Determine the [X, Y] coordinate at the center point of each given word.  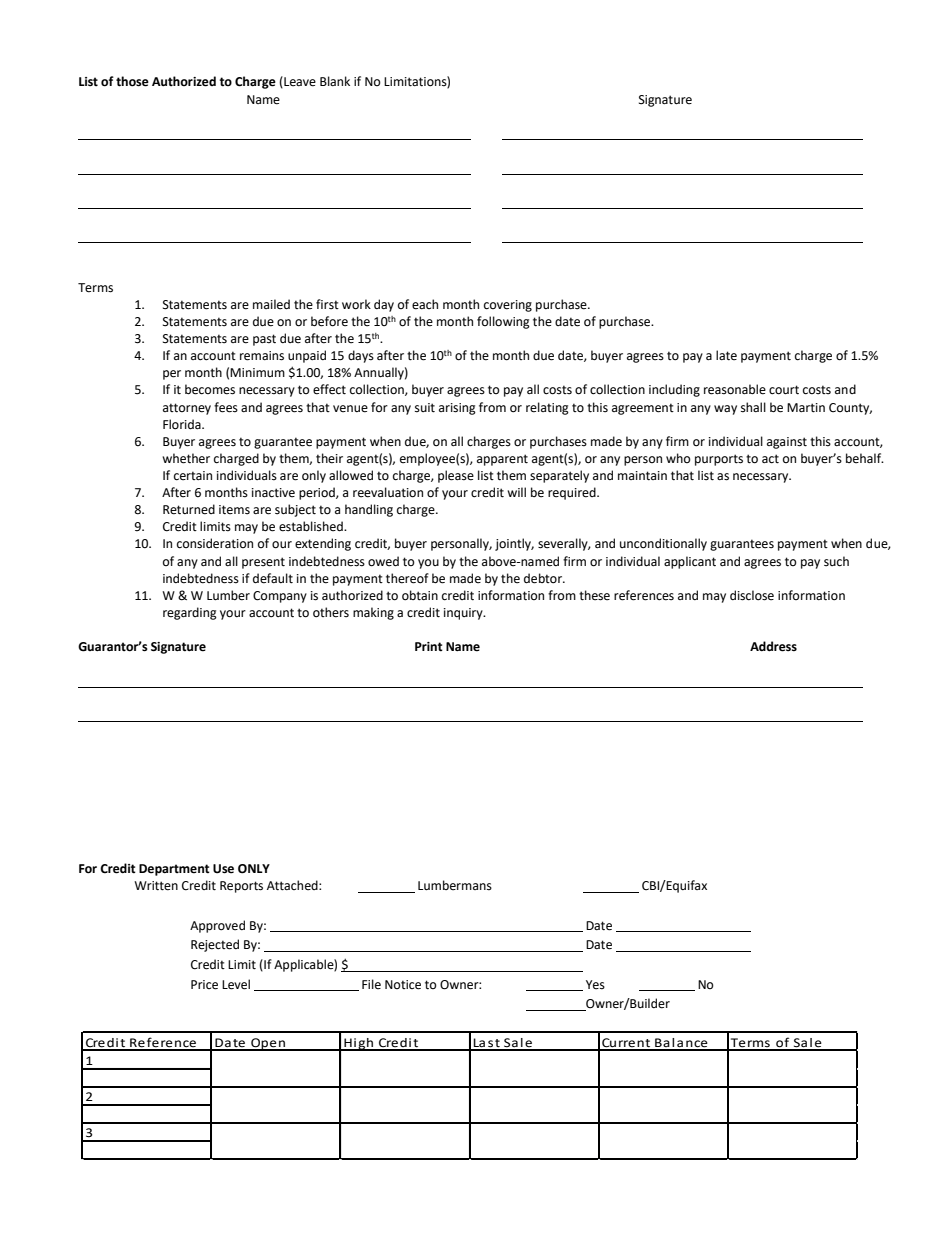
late [726, 355]
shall [753, 407]
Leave [299, 82]
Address [773, 646]
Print [429, 647]
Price [204, 985]
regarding [190, 613]
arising [457, 409]
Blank [335, 81]
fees [226, 407]
